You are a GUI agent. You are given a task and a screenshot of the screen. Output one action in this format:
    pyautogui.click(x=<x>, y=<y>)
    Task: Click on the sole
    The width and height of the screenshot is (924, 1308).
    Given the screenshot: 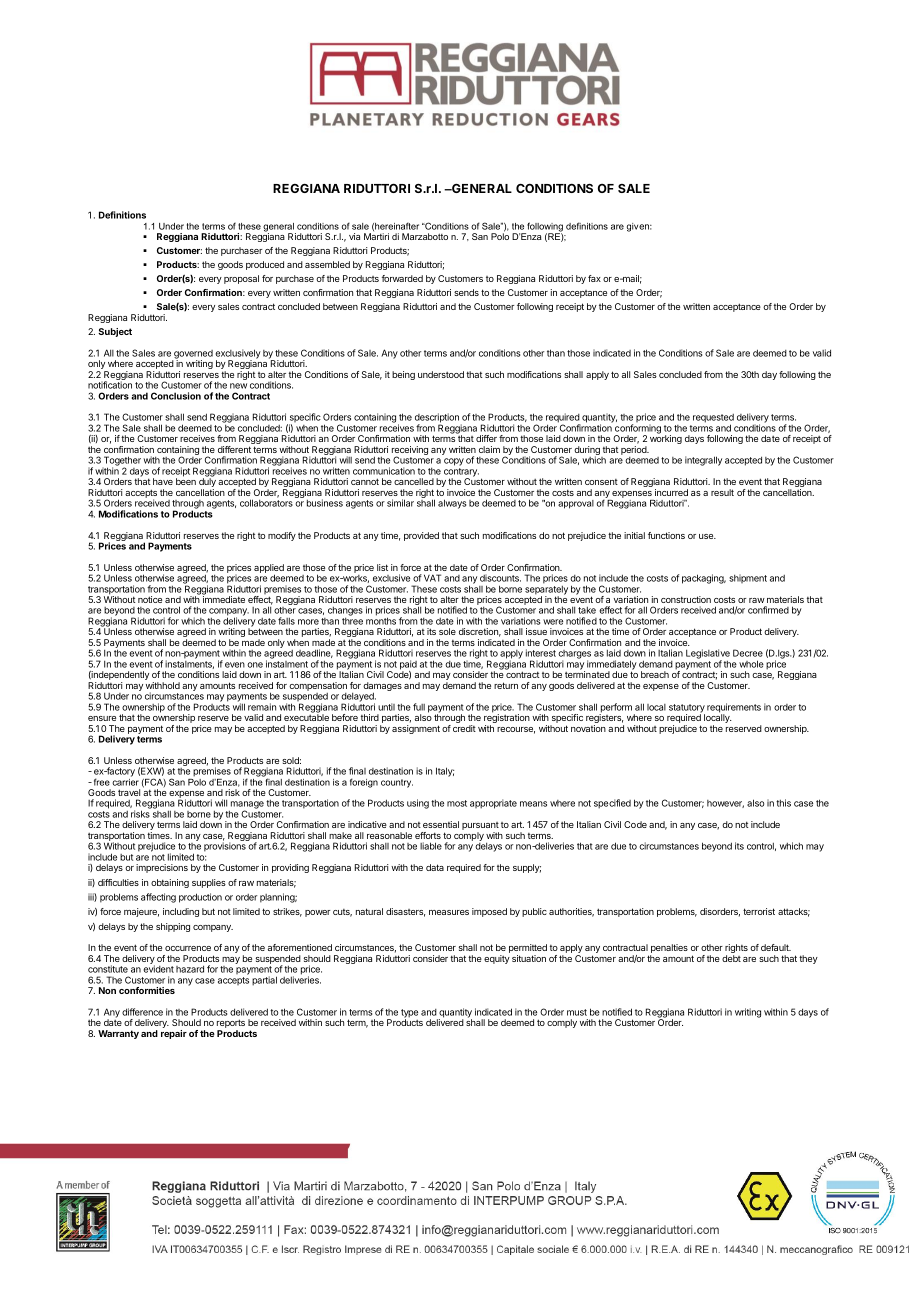 What is the action you would take?
    pyautogui.click(x=447, y=631)
